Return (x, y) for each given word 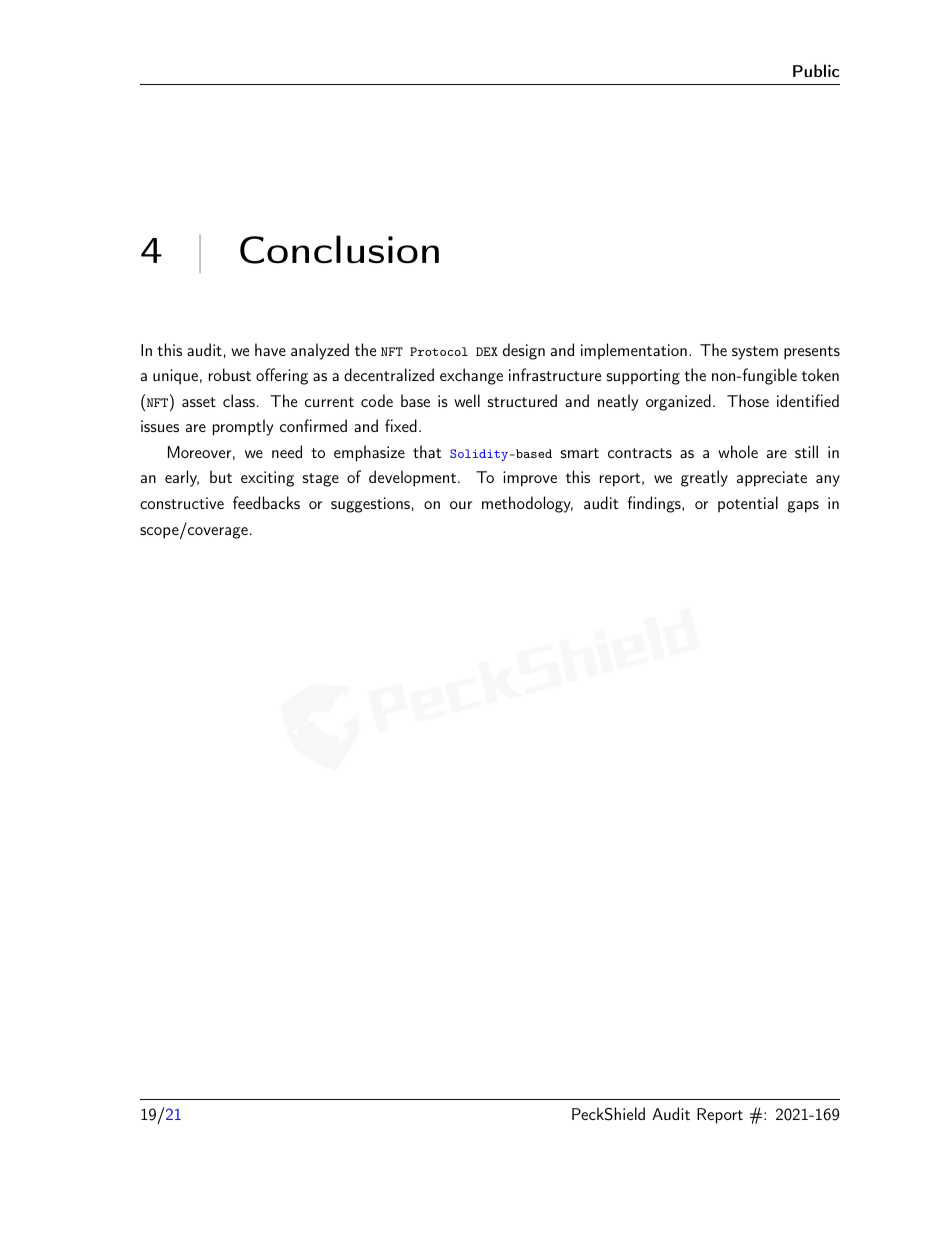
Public (816, 70)
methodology (527, 504)
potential (748, 504)
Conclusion (339, 249)
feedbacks (266, 502)
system (755, 353)
